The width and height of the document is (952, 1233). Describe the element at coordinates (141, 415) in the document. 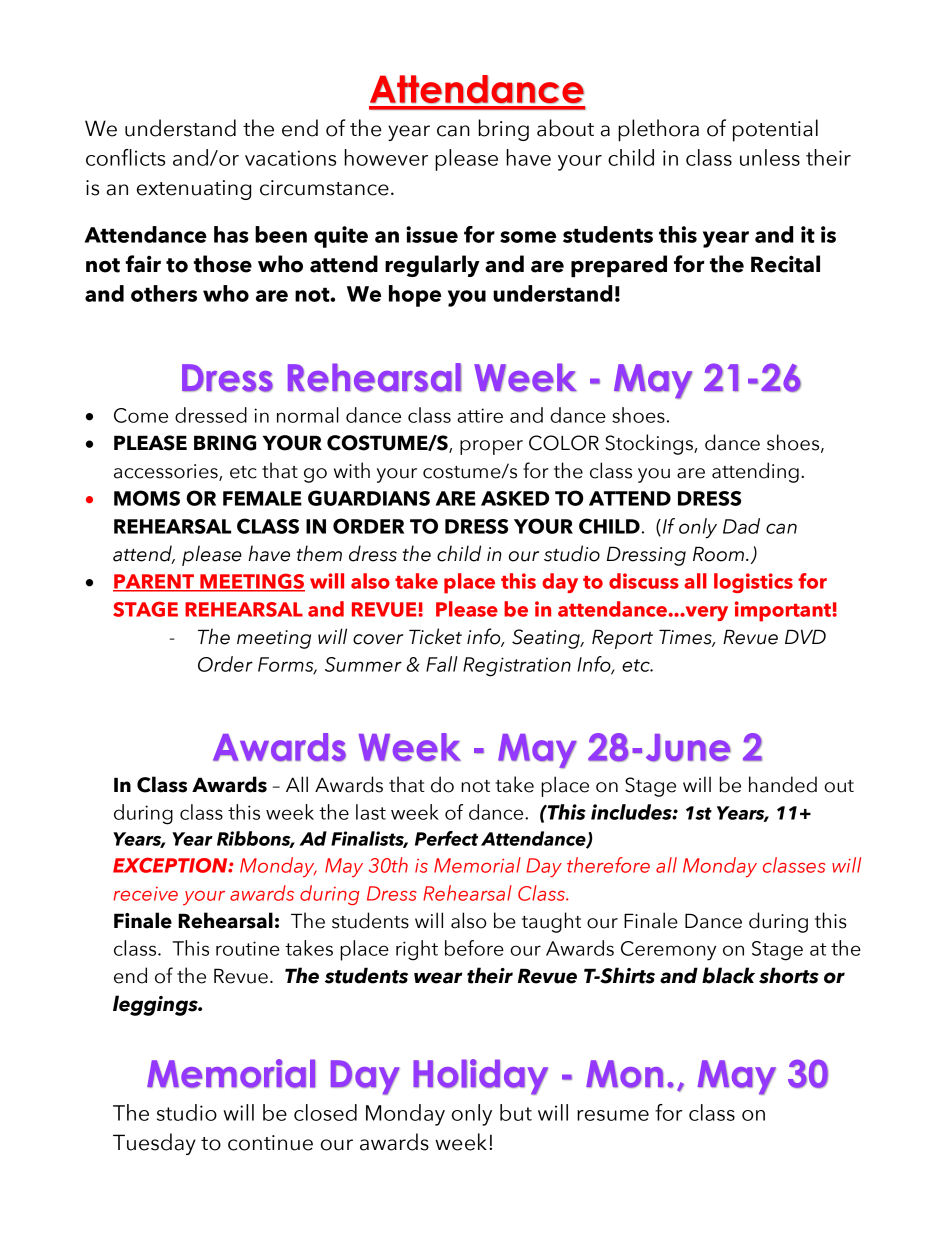

I see `Come` at that location.
